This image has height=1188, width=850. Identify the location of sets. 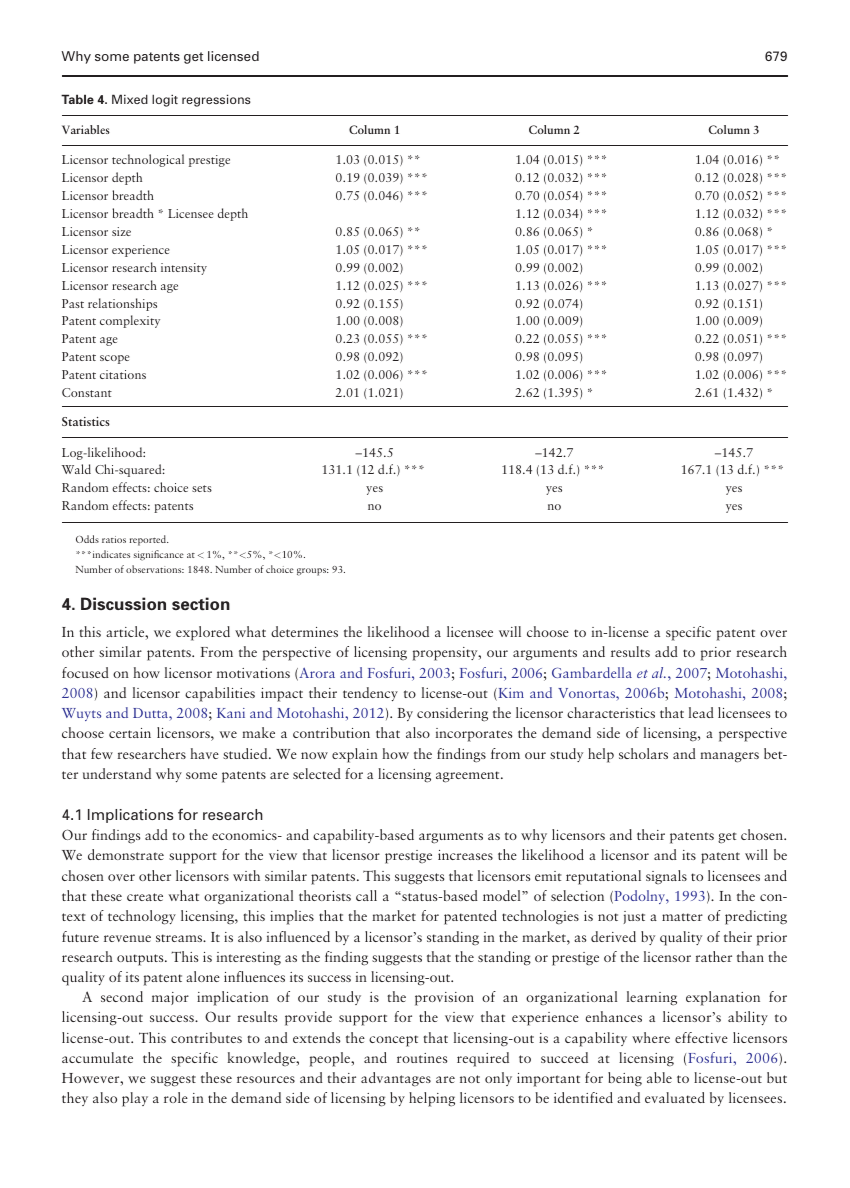
(202, 488).
